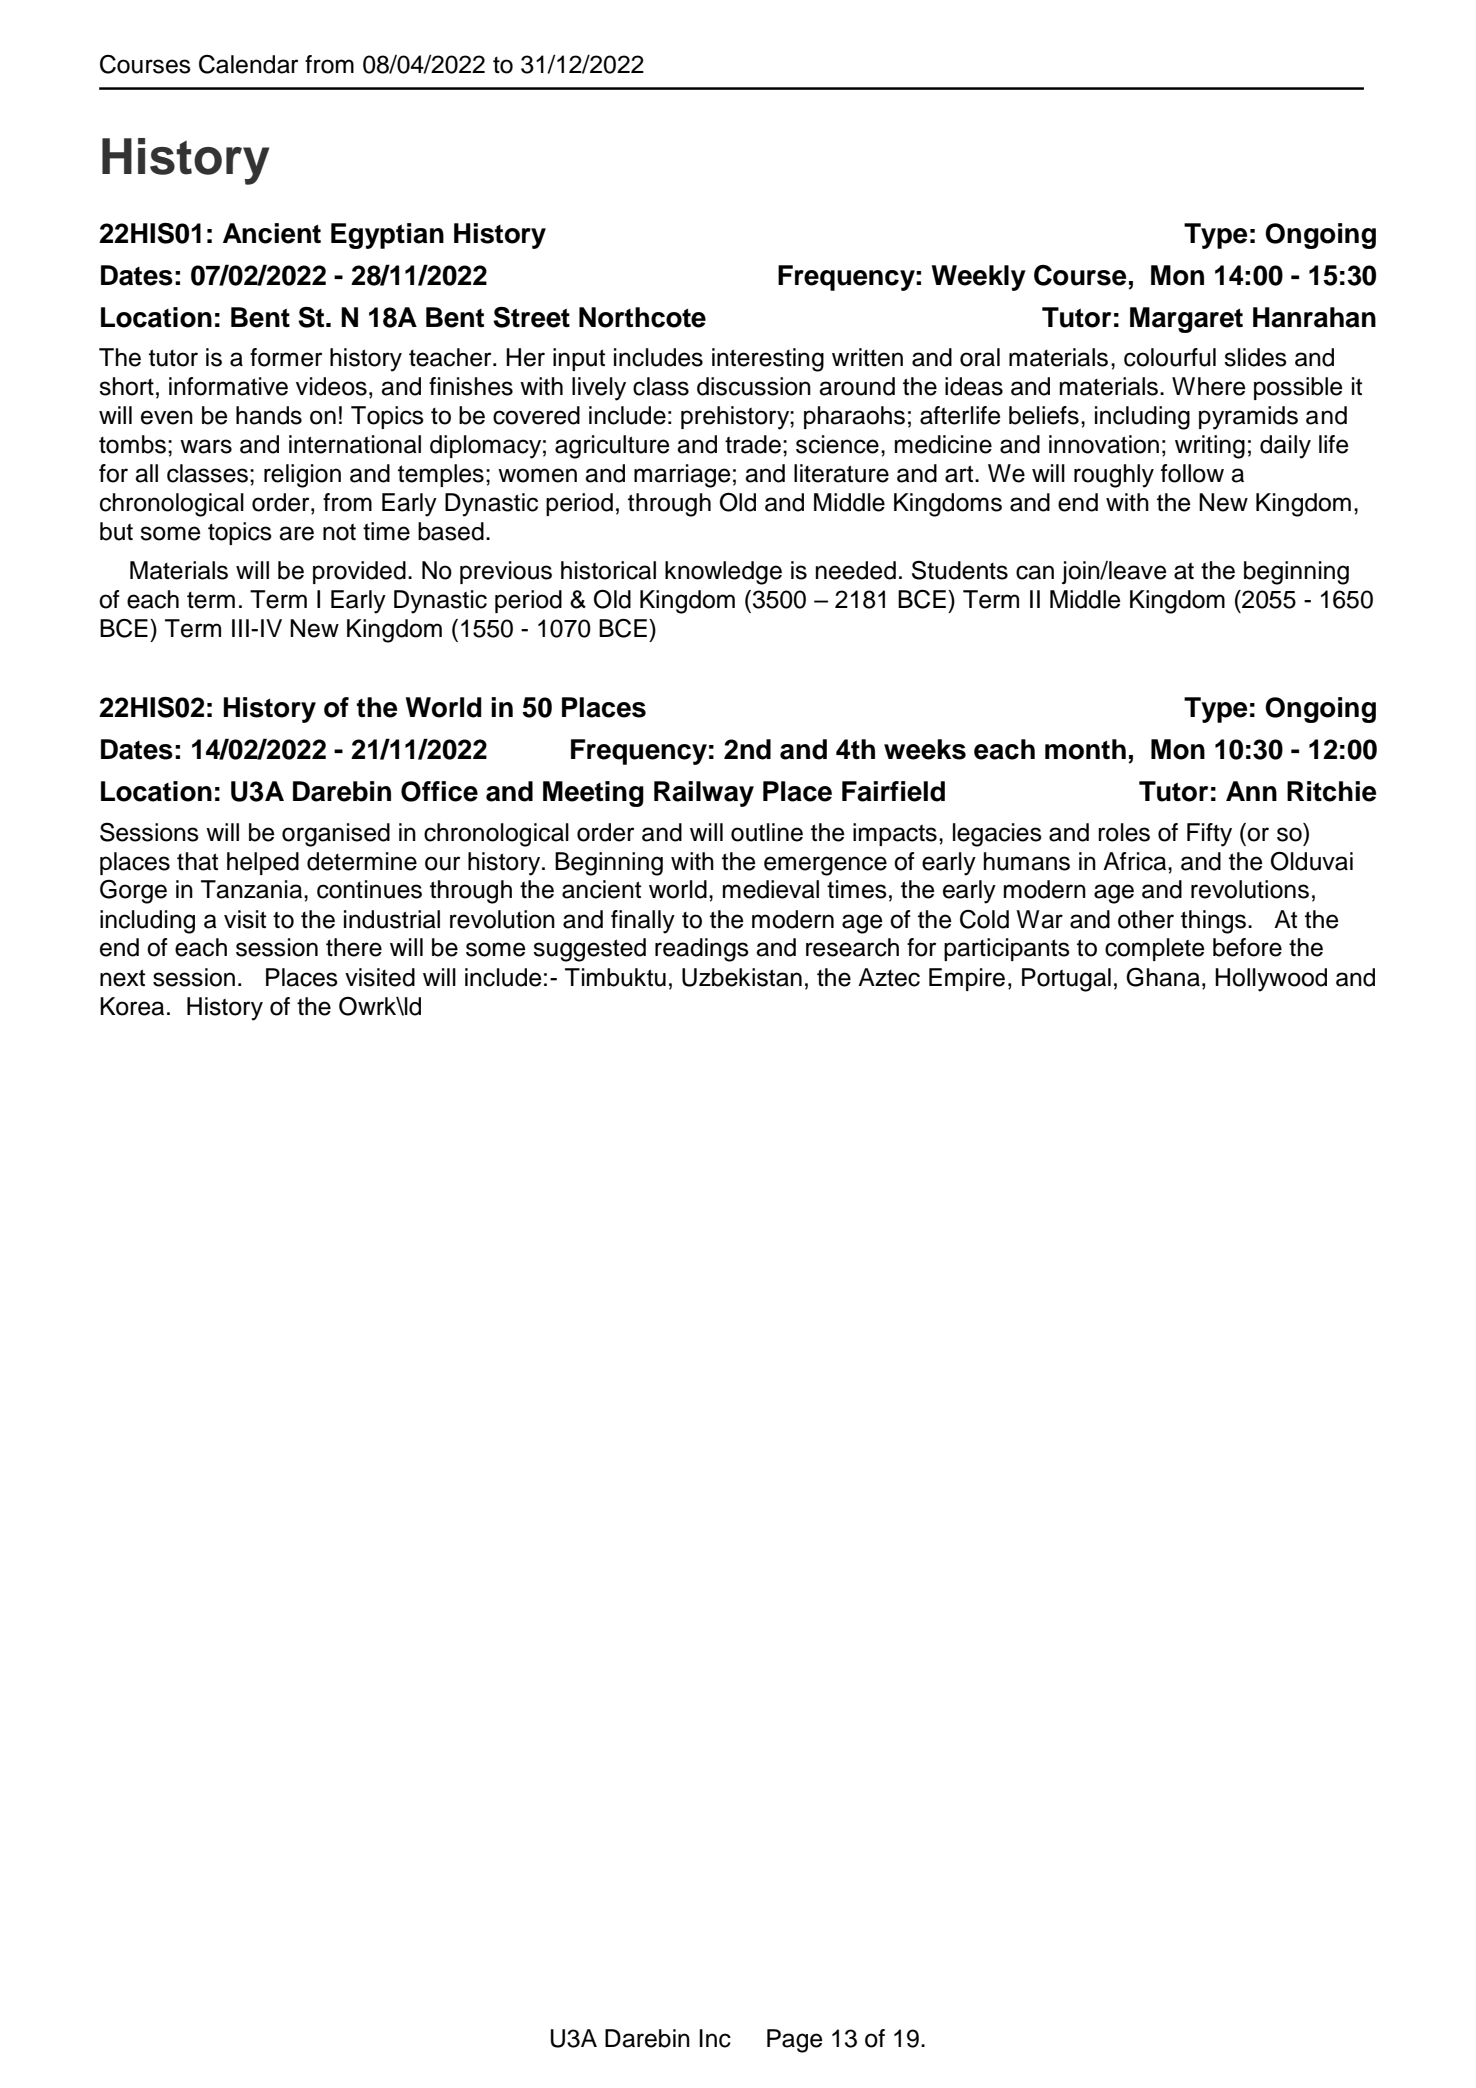 This image has width=1476, height=2088. What do you see at coordinates (122, 978) in the image?
I see `next` at bounding box center [122, 978].
